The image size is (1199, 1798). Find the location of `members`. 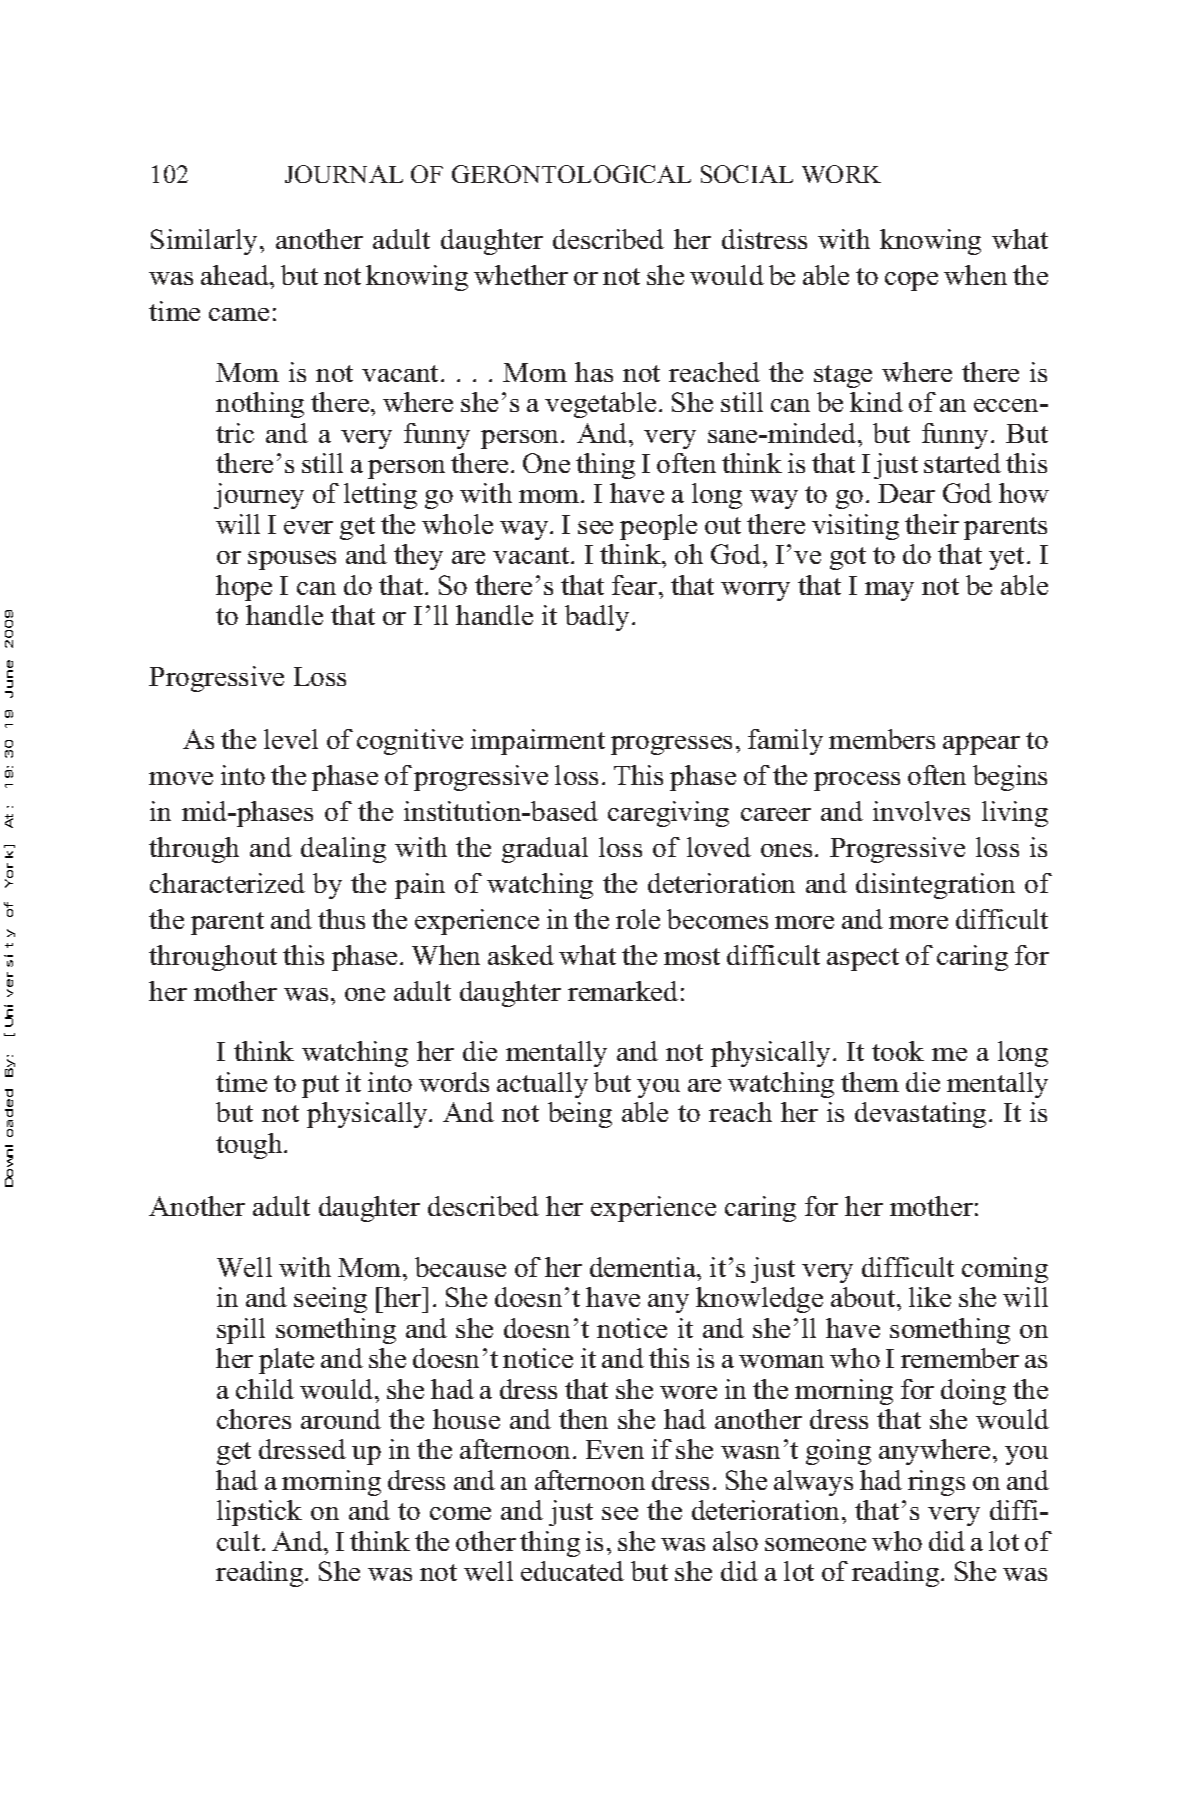

members is located at coordinates (882, 739).
